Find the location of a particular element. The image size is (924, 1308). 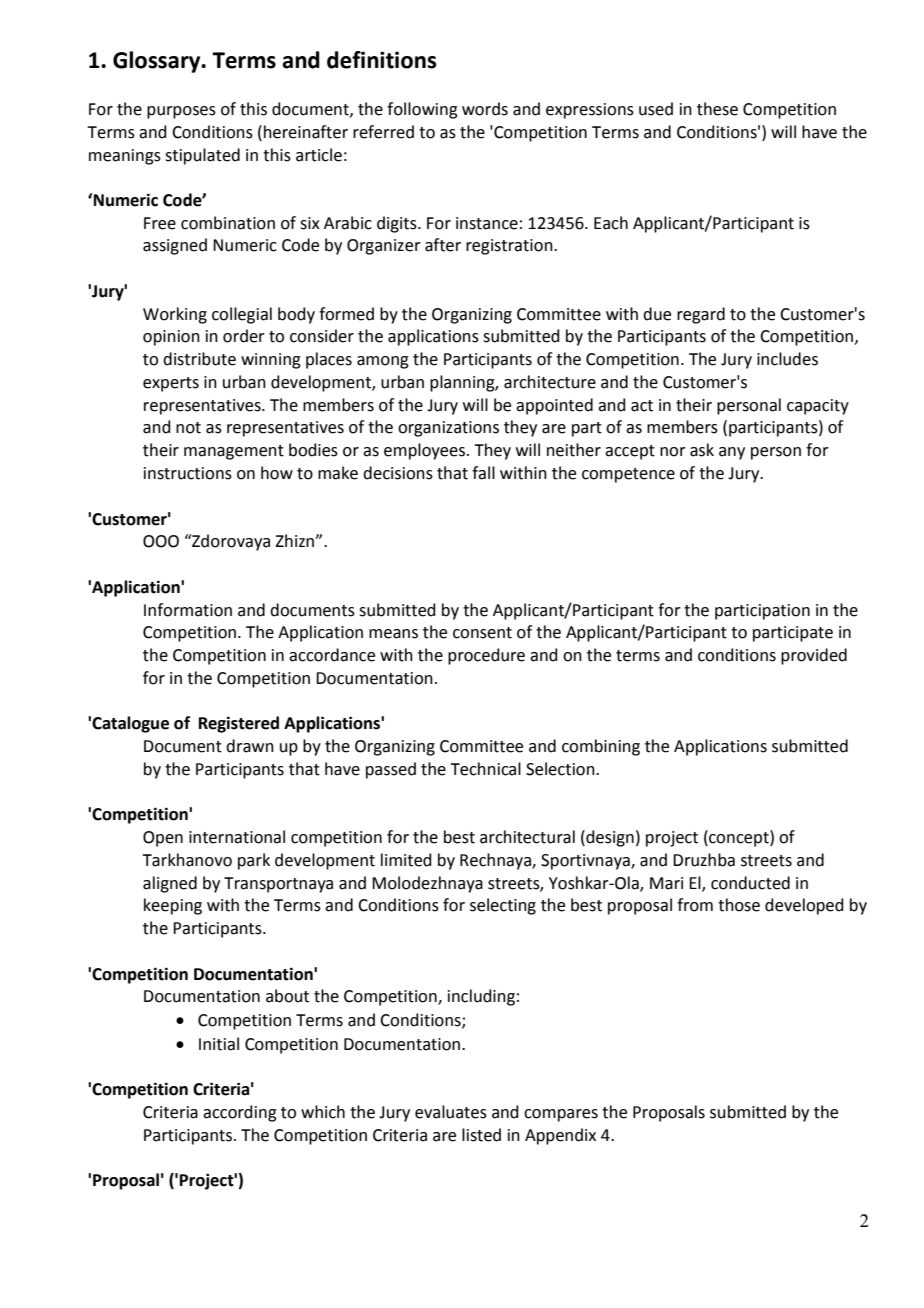

purposes is located at coordinates (181, 112).
